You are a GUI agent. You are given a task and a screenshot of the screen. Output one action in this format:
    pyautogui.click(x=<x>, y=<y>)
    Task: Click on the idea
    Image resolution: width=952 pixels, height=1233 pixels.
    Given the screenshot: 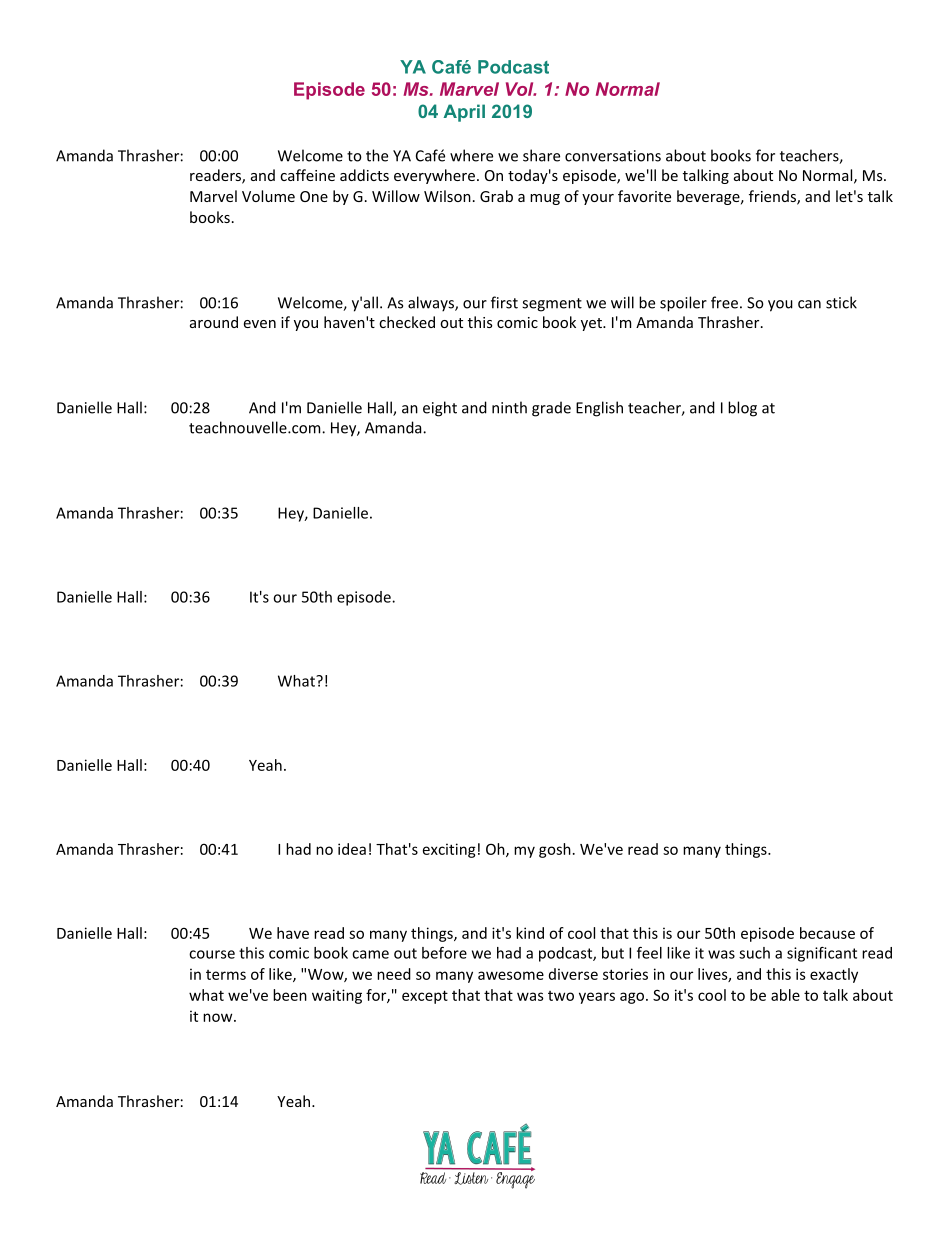 What is the action you would take?
    pyautogui.click(x=352, y=849)
